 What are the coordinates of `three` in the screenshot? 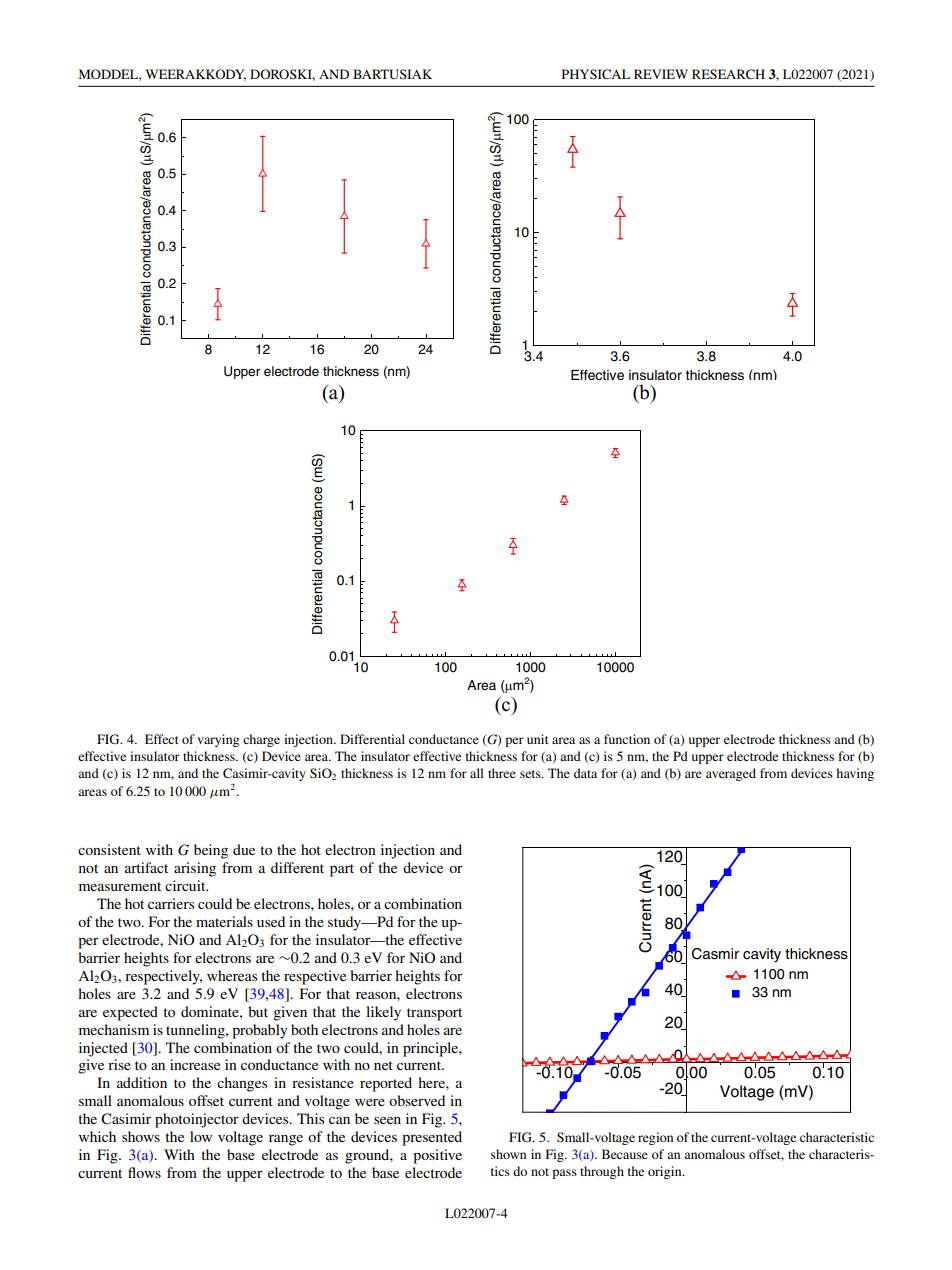 It's located at (502, 773).
